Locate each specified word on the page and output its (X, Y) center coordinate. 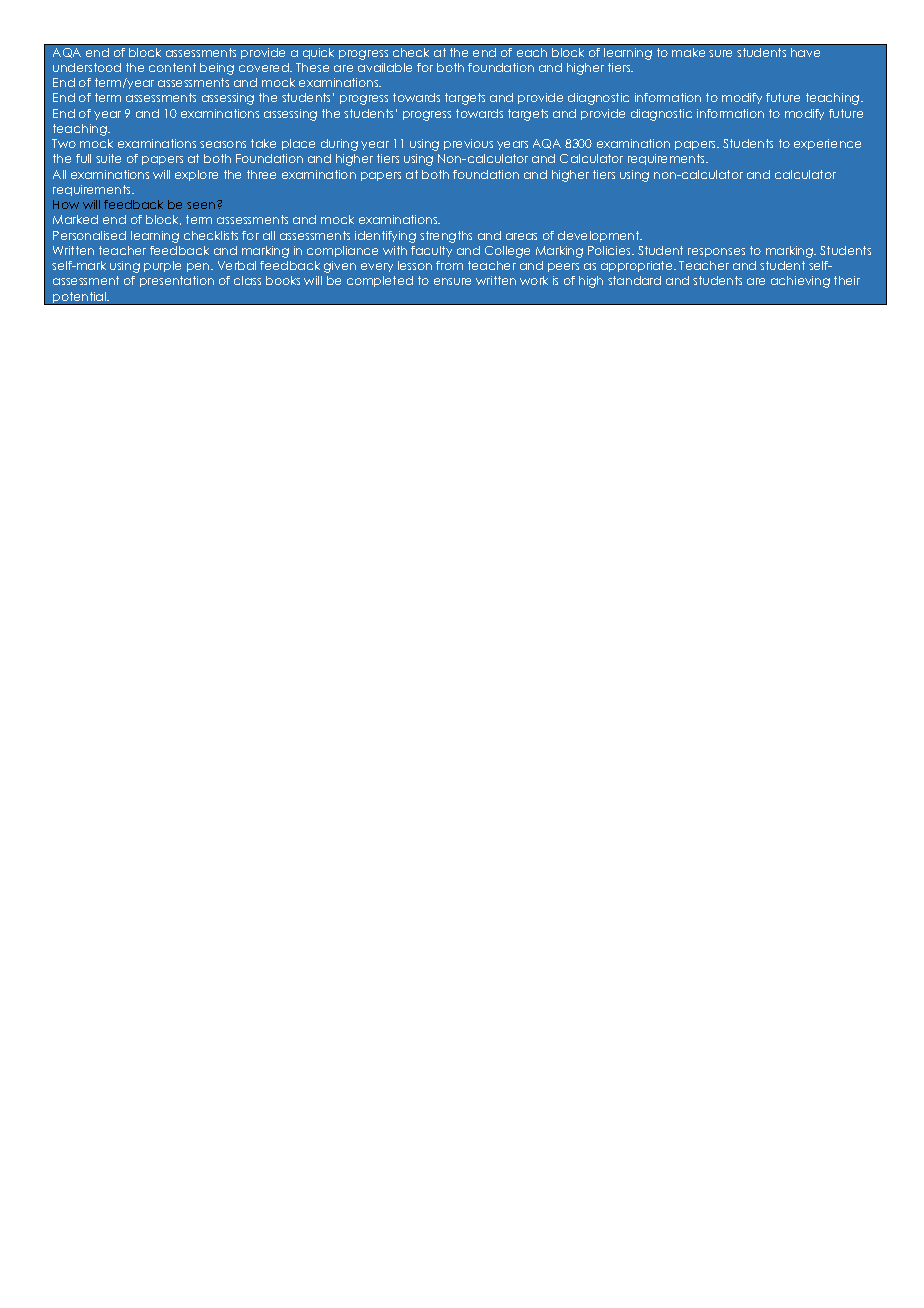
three (261, 174)
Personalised (89, 235)
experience (827, 144)
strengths (446, 237)
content (172, 67)
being (217, 69)
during (339, 145)
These (312, 67)
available (385, 67)
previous (468, 144)
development (600, 236)
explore (196, 175)
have (805, 52)
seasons (223, 144)
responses (716, 252)
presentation (177, 281)
